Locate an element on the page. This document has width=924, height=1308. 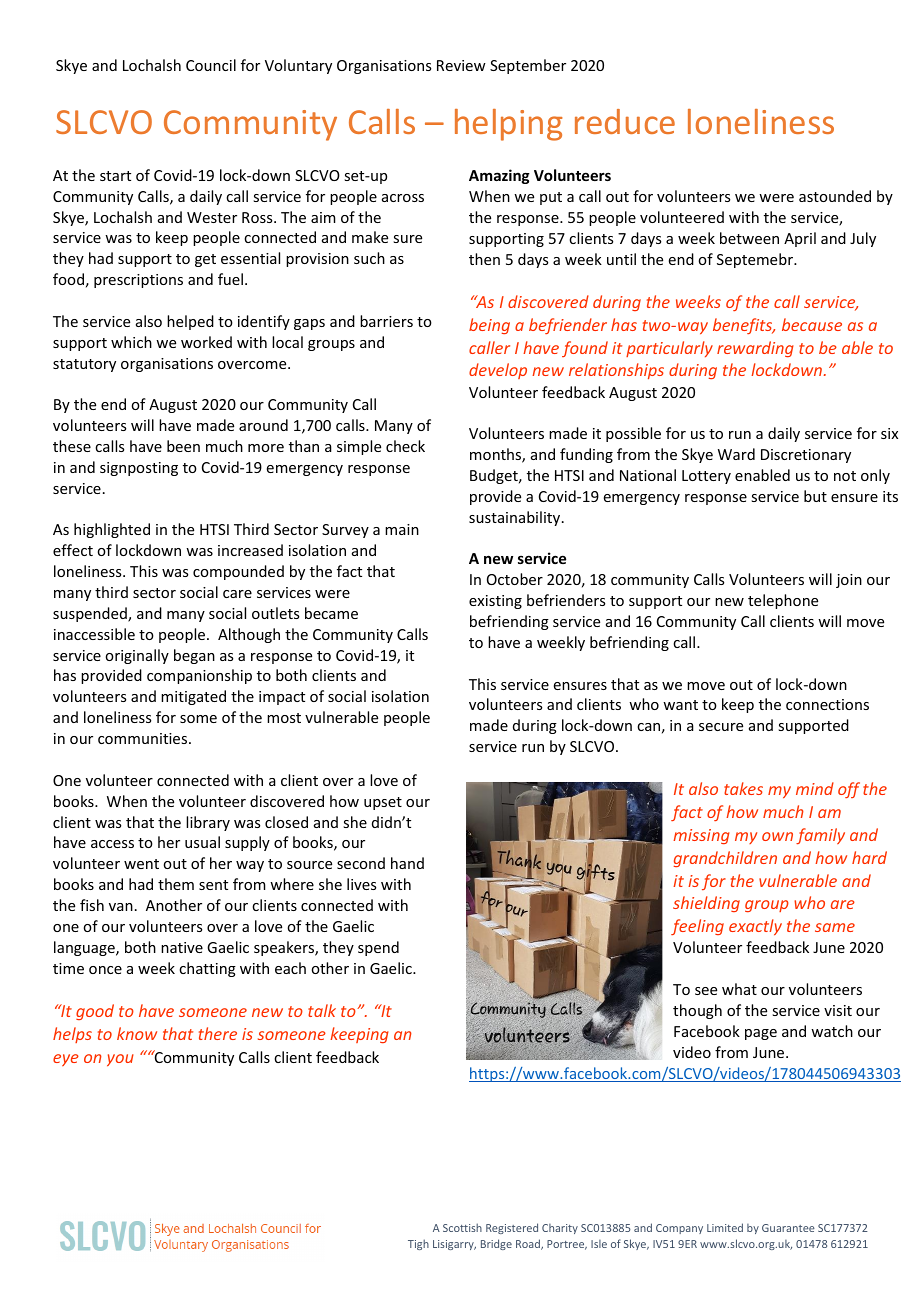
Guarantee is located at coordinates (788, 1228).
